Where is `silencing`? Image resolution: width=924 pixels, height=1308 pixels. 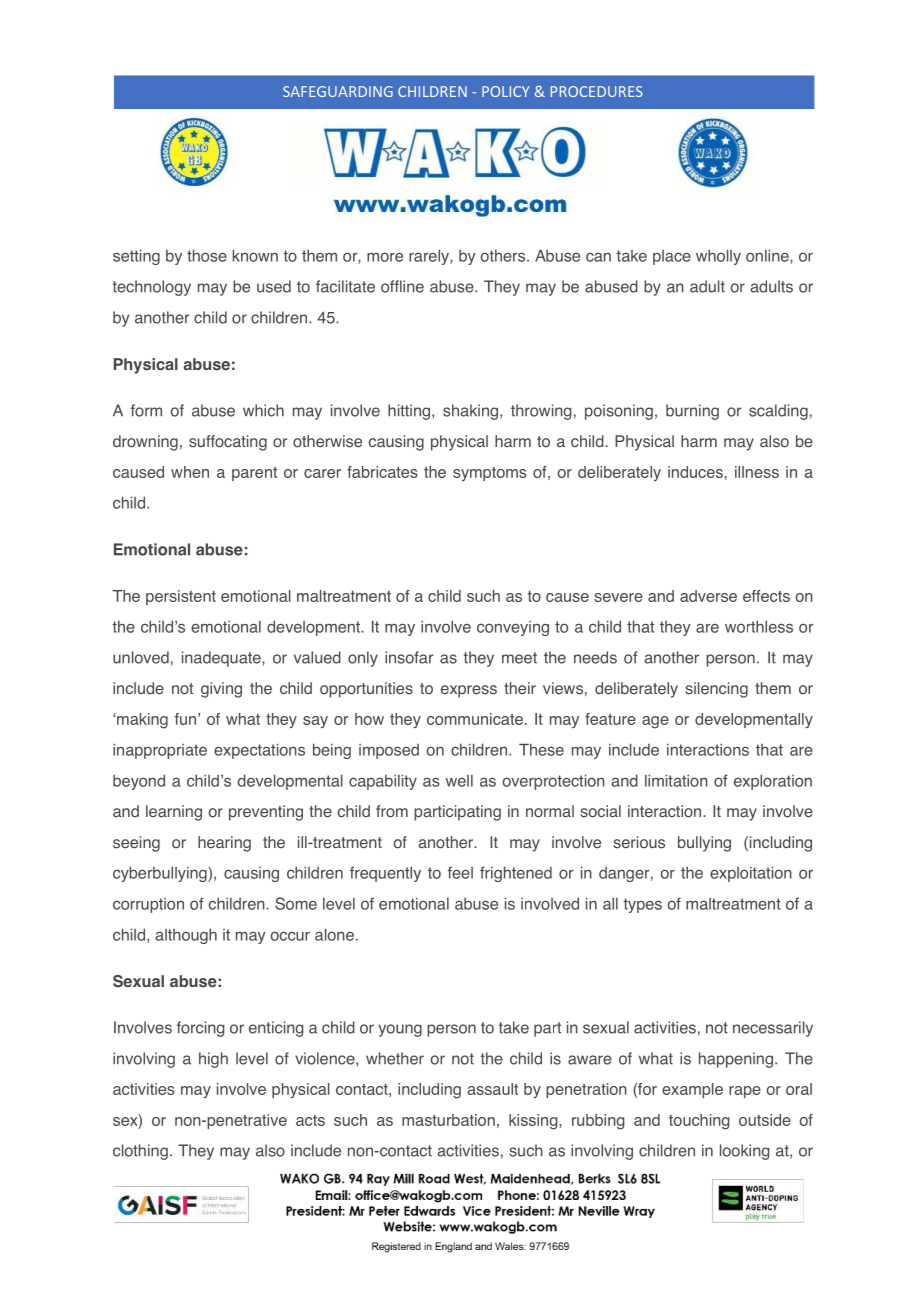
silencing is located at coordinates (716, 690).
